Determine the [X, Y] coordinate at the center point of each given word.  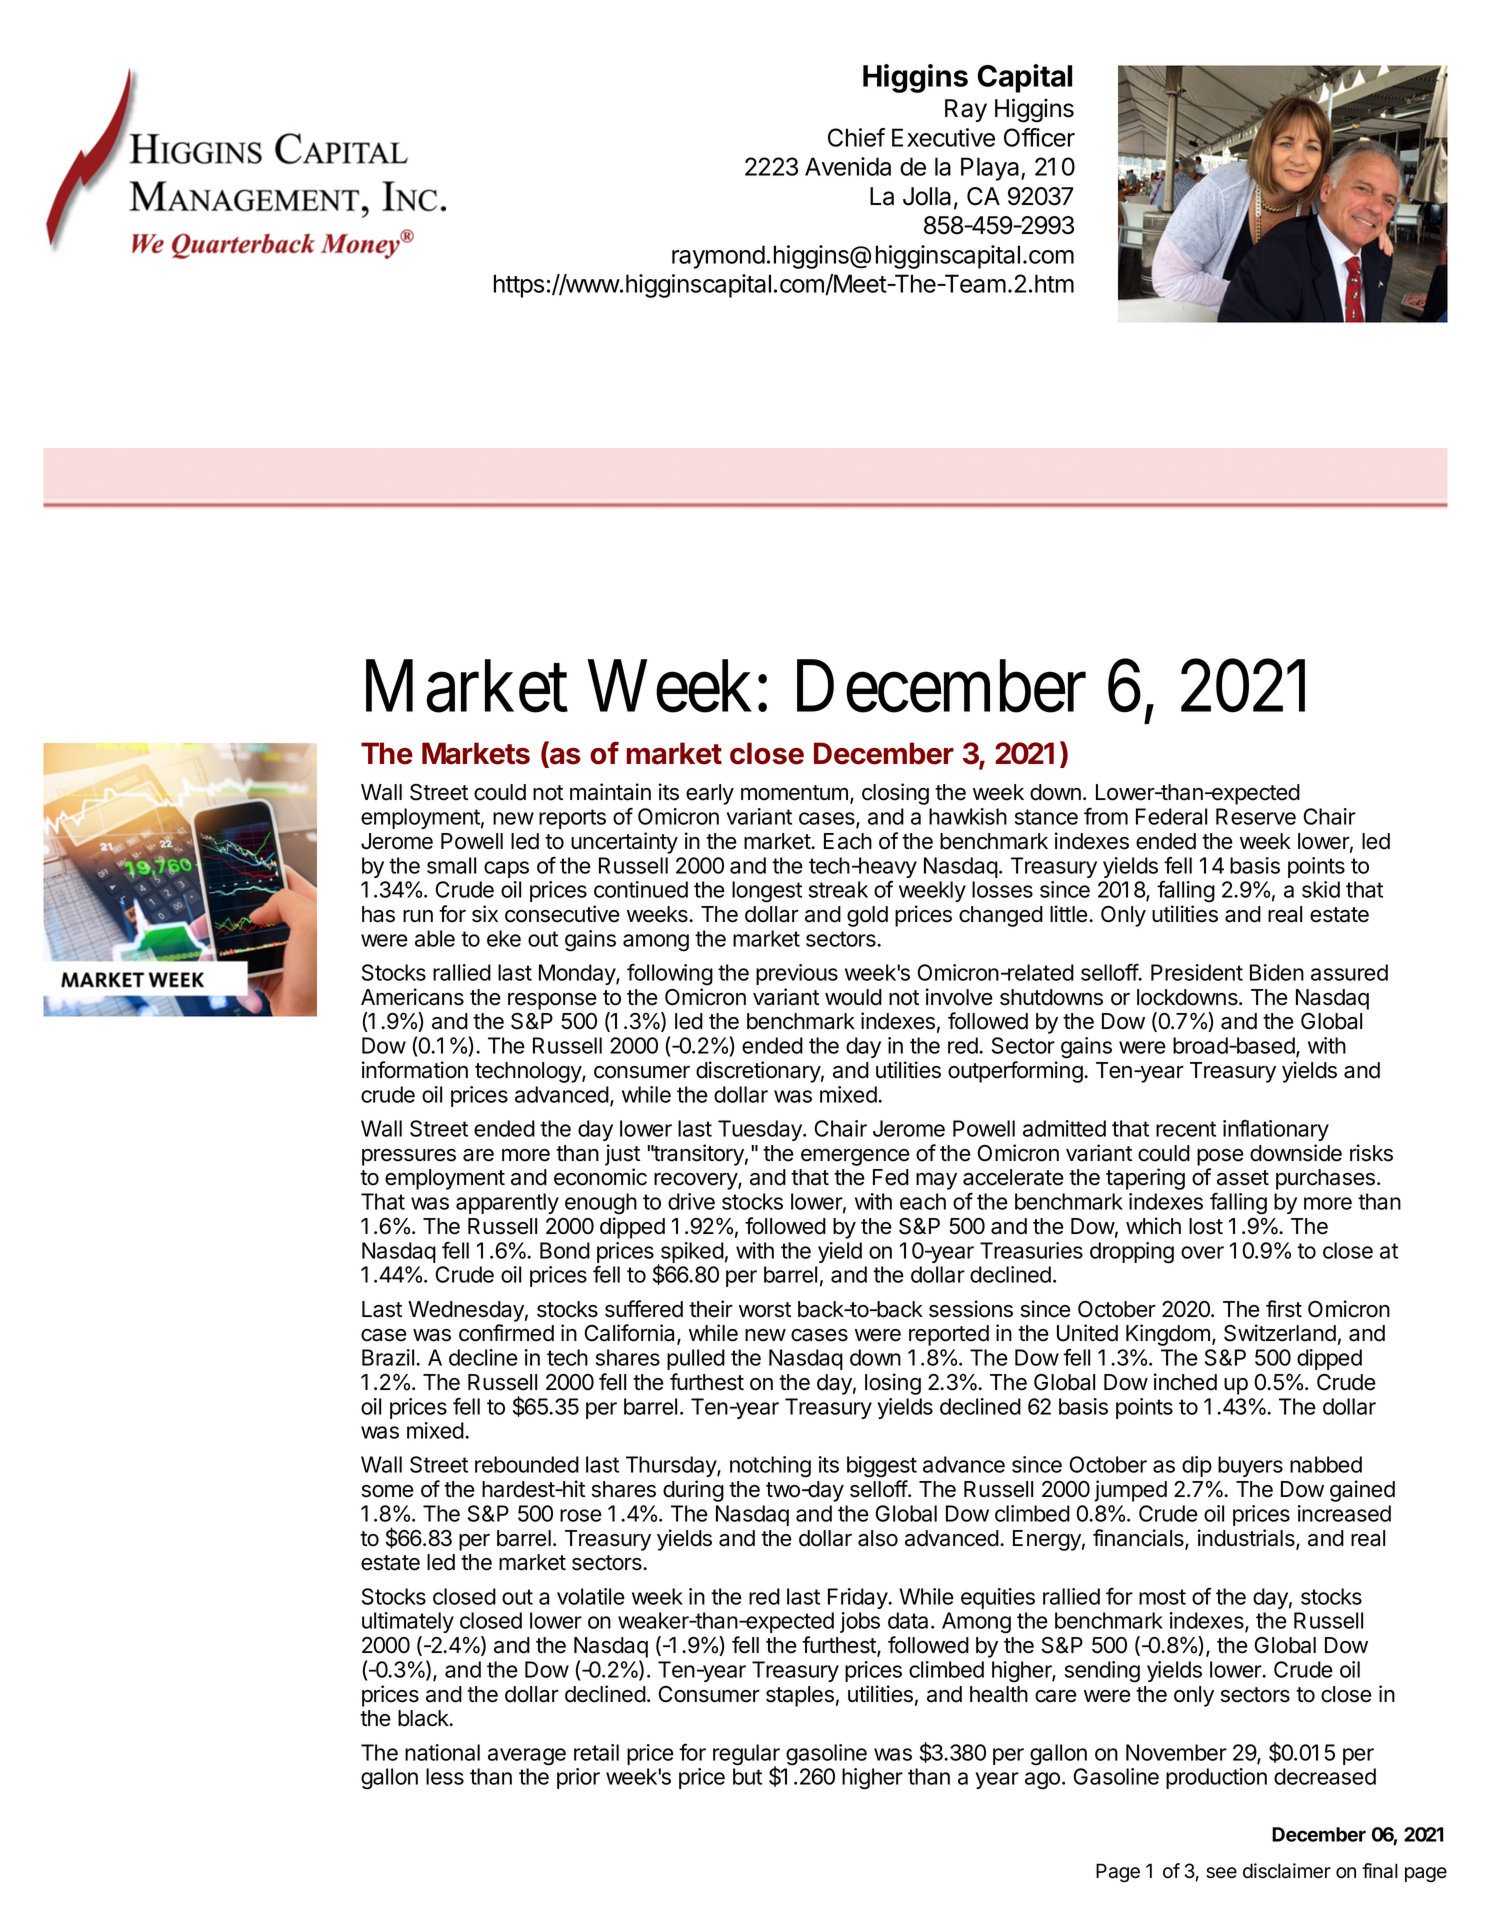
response [552, 1001]
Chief [856, 137]
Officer [1039, 137]
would [853, 997]
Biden [1277, 972]
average [527, 1757]
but [747, 1776]
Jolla [927, 196]
